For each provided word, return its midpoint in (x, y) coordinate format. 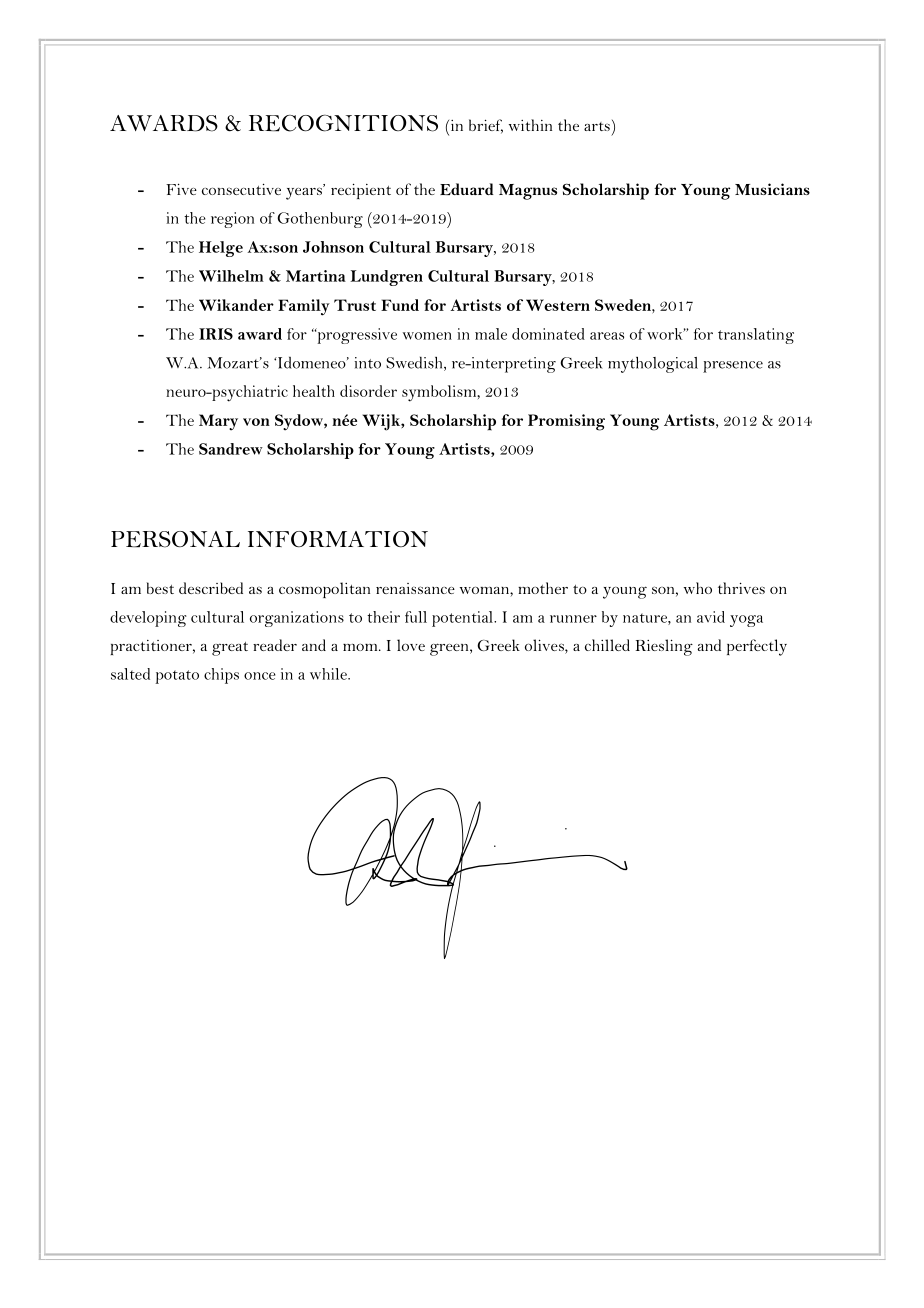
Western (558, 305)
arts (597, 126)
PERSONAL (175, 539)
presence (733, 367)
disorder (368, 391)
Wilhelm (231, 276)
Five (181, 189)
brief (486, 126)
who (698, 588)
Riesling (664, 647)
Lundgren (386, 278)
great (230, 649)
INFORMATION (338, 539)
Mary (218, 422)
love (411, 645)
